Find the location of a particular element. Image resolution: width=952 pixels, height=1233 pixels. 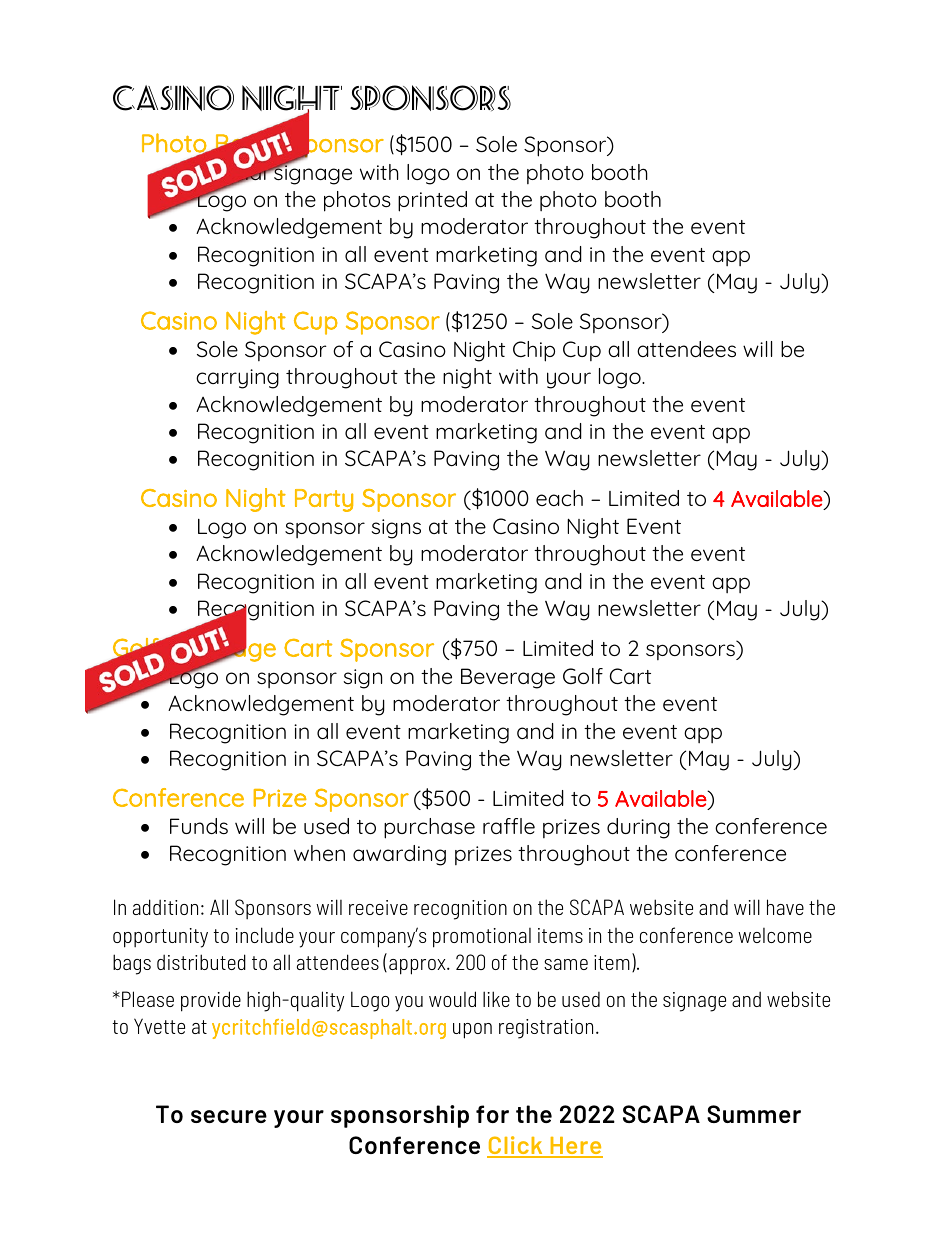

for is located at coordinates (492, 1114).
